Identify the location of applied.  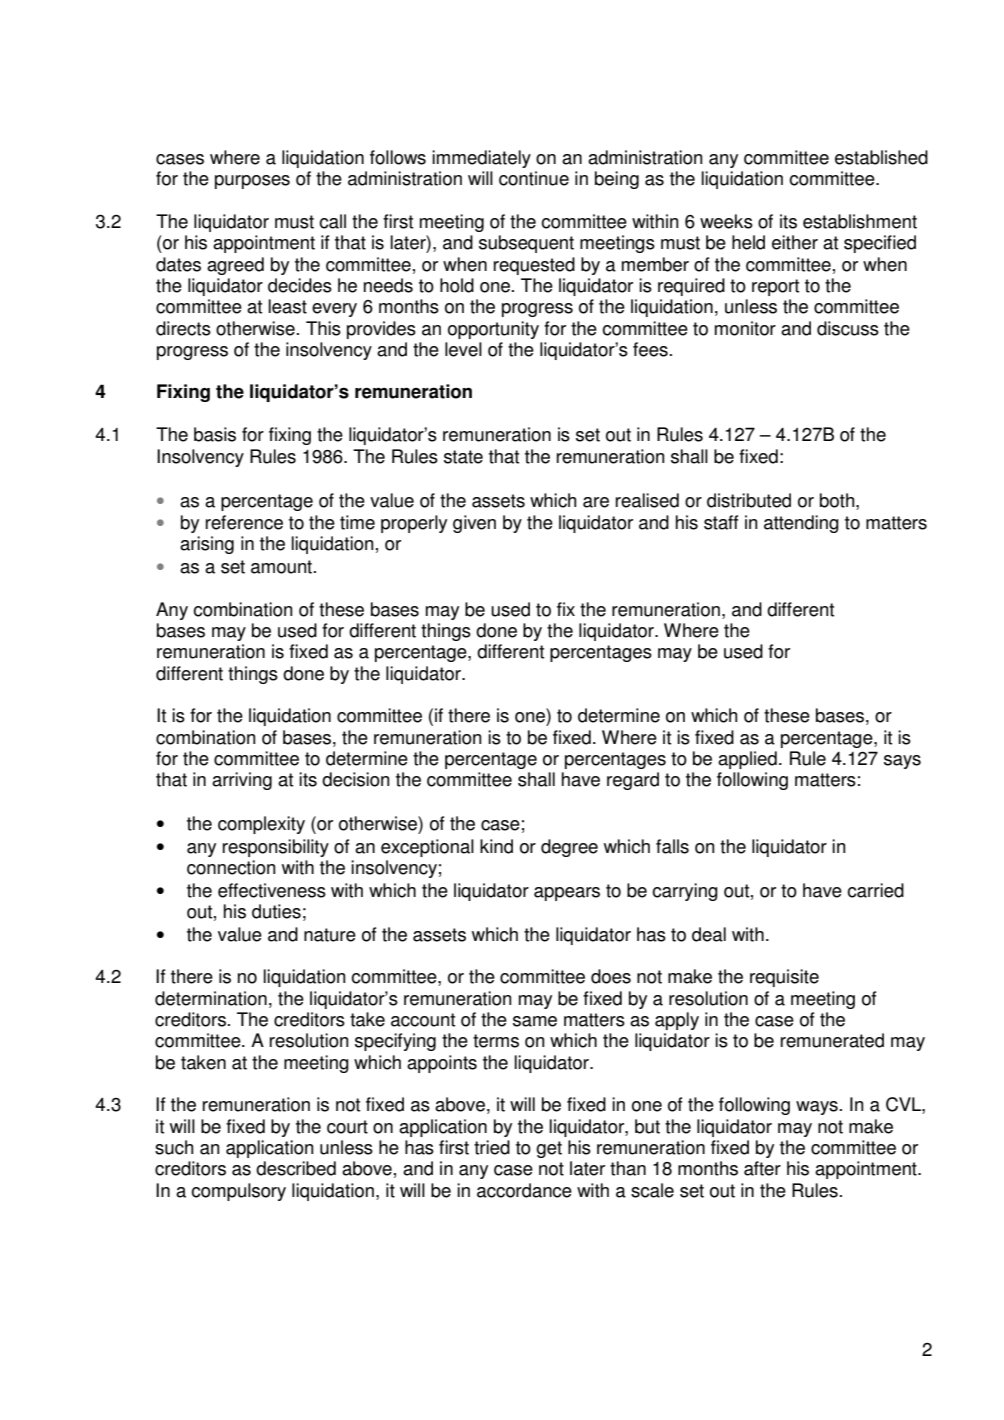
(747, 760).
